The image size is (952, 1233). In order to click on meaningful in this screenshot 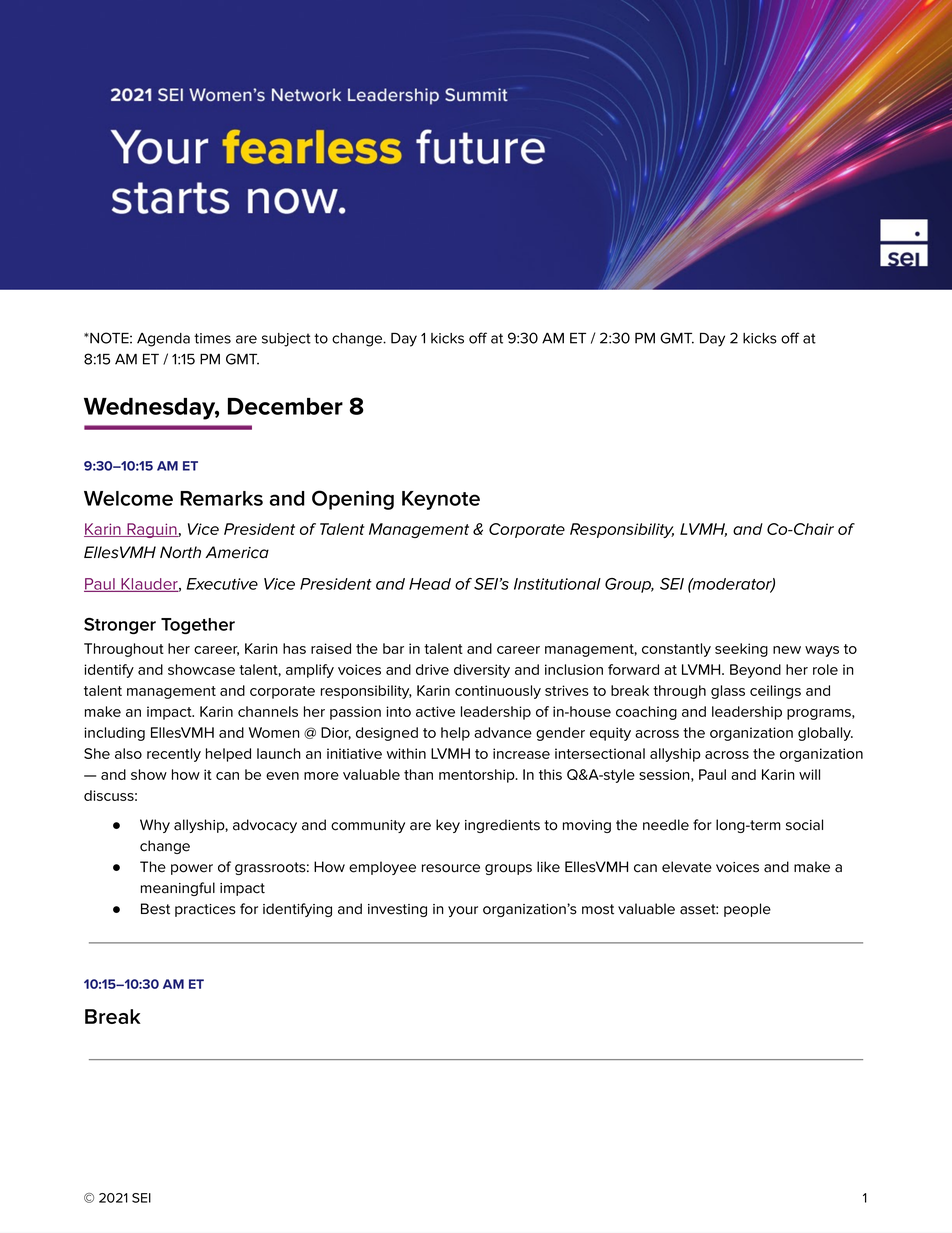, I will do `click(178, 889)`.
